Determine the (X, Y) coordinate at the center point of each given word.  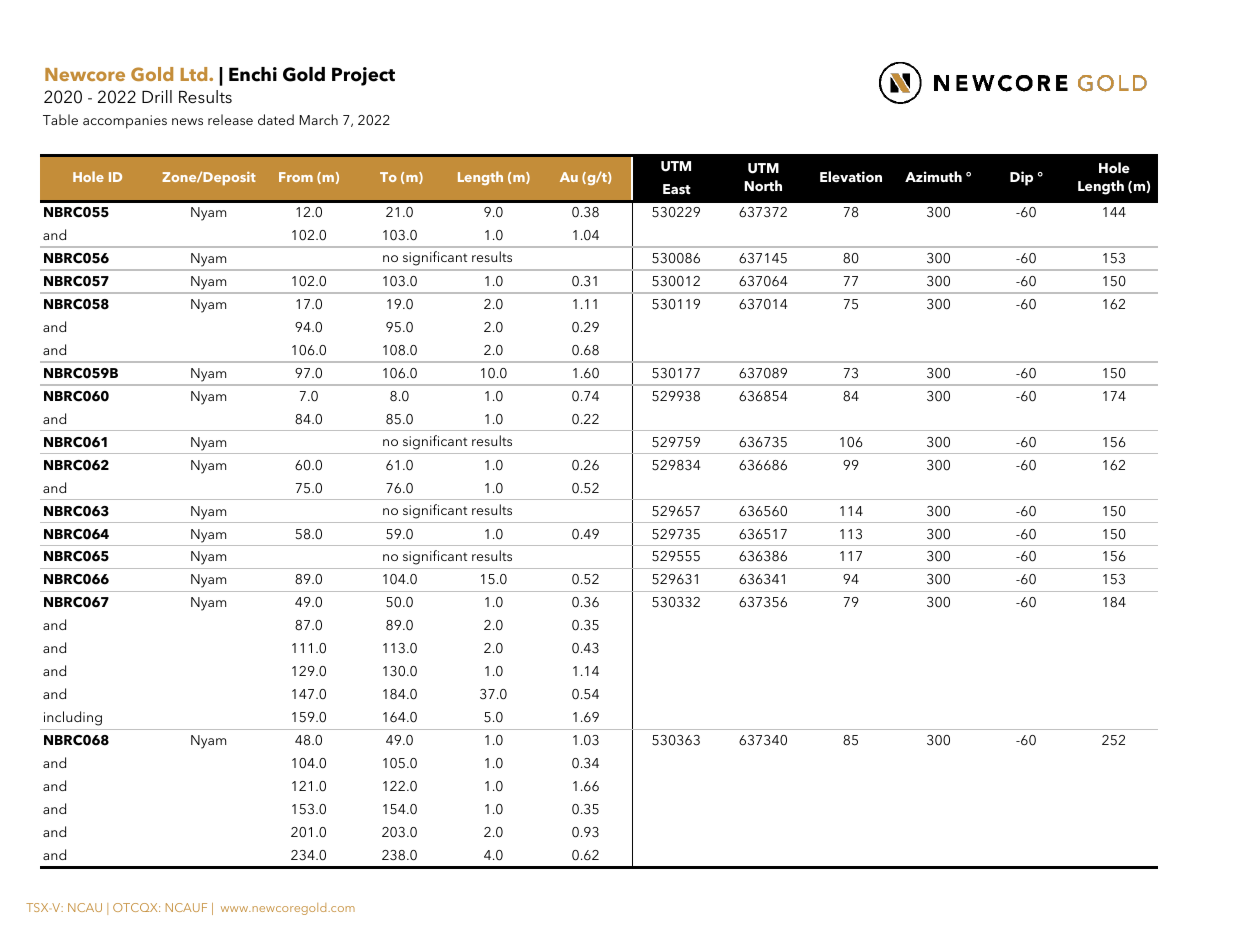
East (677, 189)
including (73, 718)
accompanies (125, 122)
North (763, 185)
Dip (1021, 178)
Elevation (851, 176)
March (319, 119)
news (187, 121)
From (296, 177)
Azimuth (933, 176)
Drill (157, 96)
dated (276, 119)
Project (363, 76)
